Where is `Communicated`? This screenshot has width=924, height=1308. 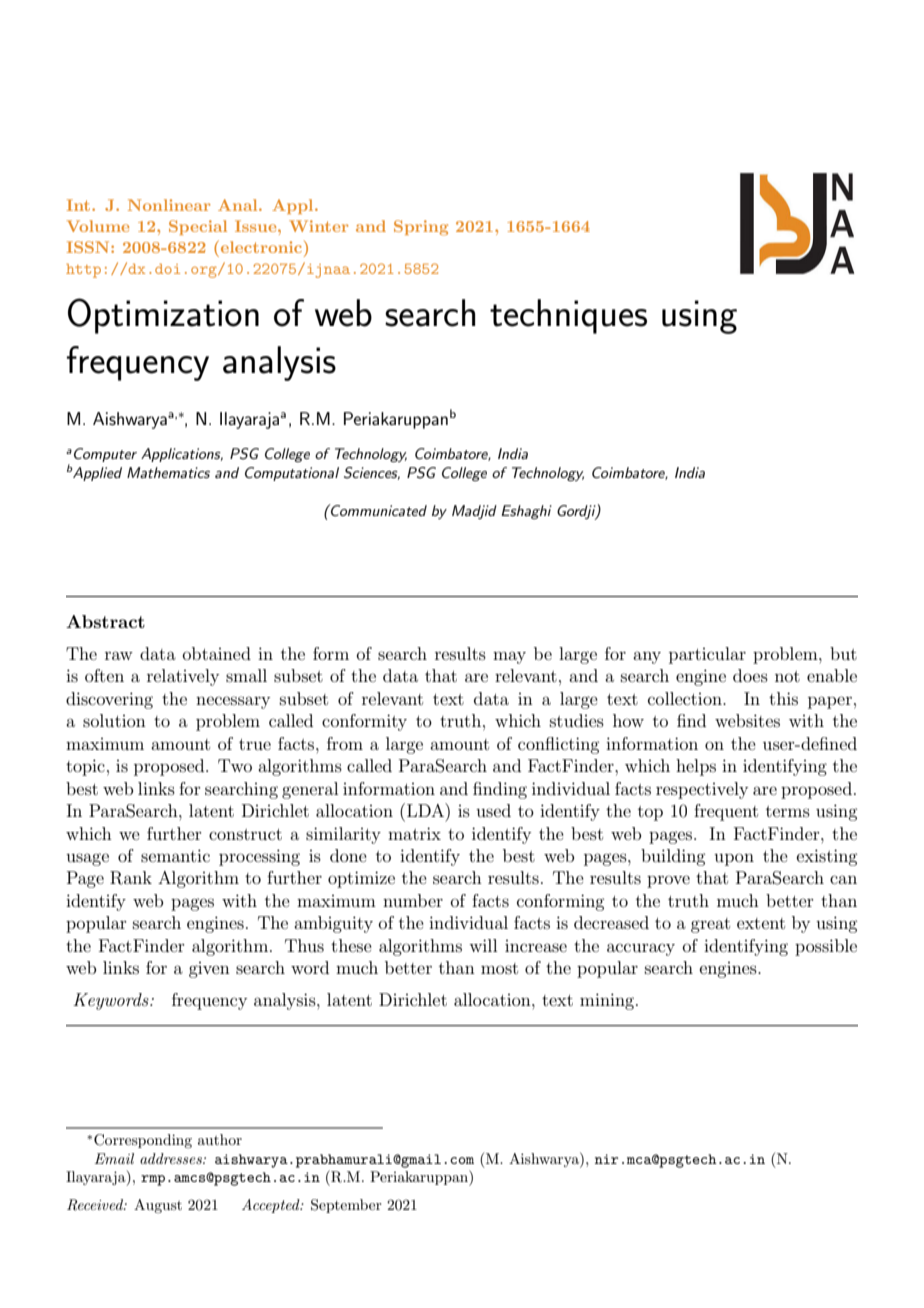 Communicated is located at coordinates (378, 510).
